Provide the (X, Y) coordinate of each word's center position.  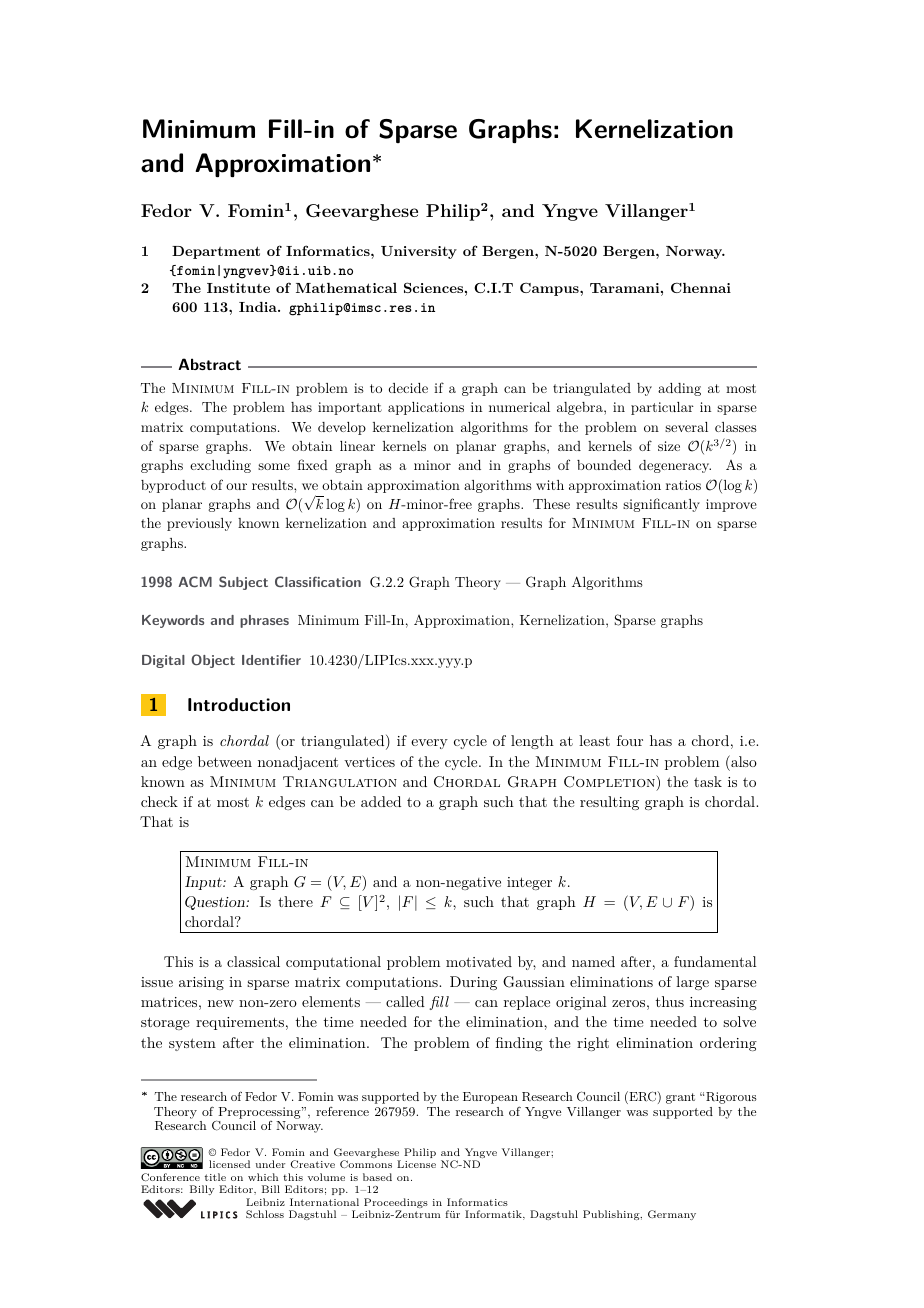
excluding (220, 466)
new (221, 1003)
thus (670, 1001)
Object (213, 661)
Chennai (701, 288)
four (630, 740)
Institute (238, 288)
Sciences (433, 287)
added (381, 801)
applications (426, 408)
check (159, 801)
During (473, 983)
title (215, 1177)
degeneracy (675, 466)
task (708, 781)
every (429, 744)
